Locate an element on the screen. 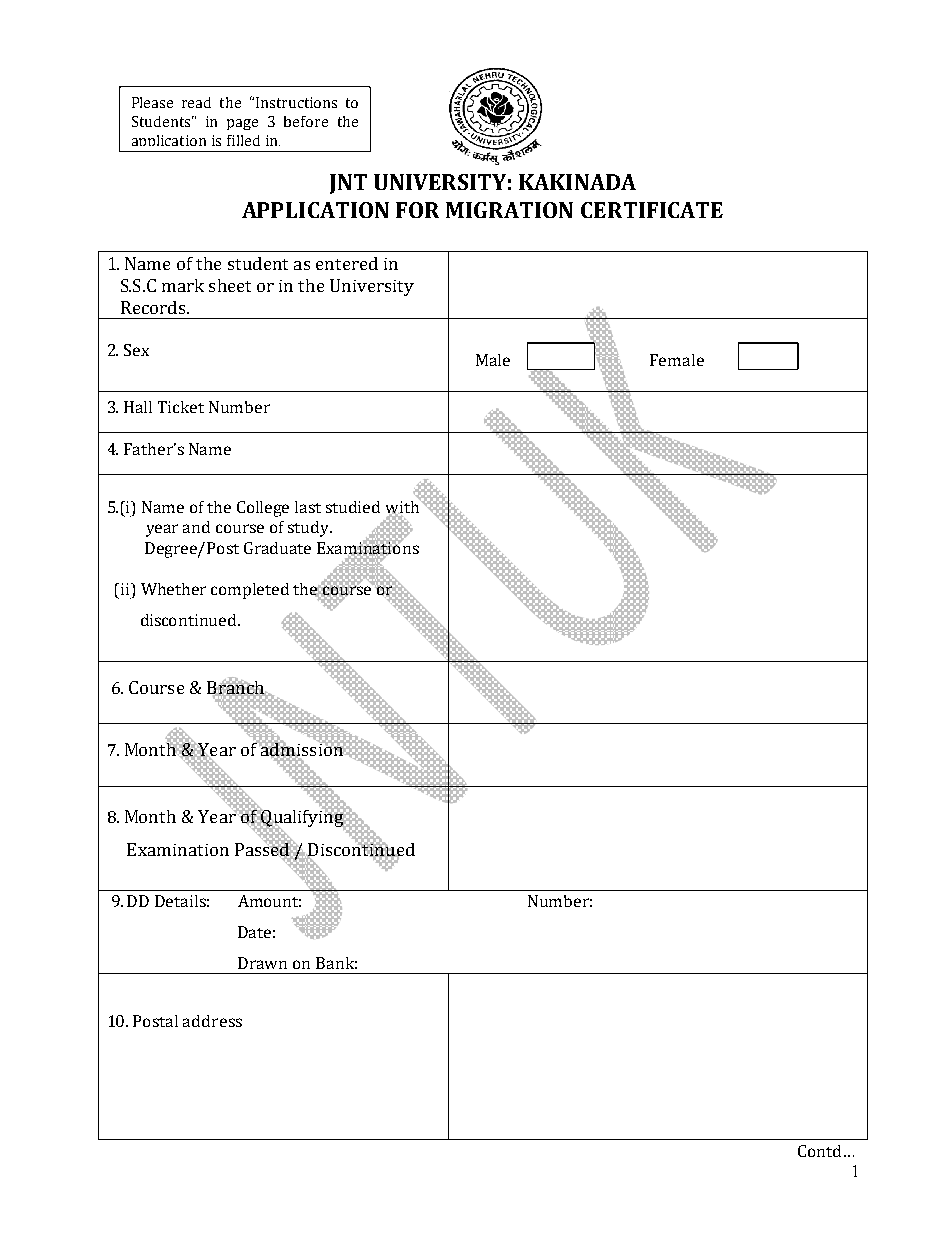 The width and height of the screenshot is (952, 1233). address is located at coordinates (212, 1021).
